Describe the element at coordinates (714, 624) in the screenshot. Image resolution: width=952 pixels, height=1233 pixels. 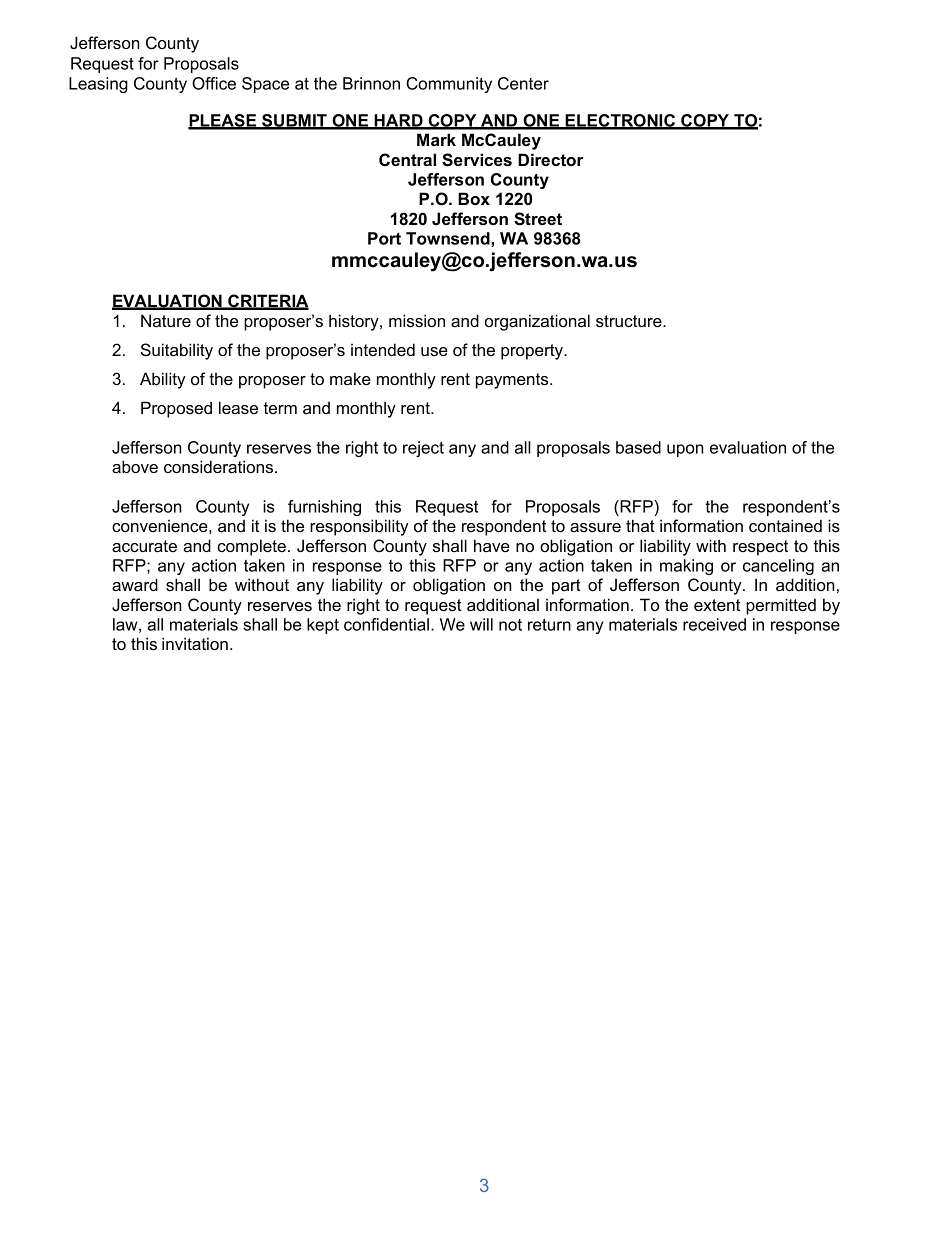
I see `received` at that location.
